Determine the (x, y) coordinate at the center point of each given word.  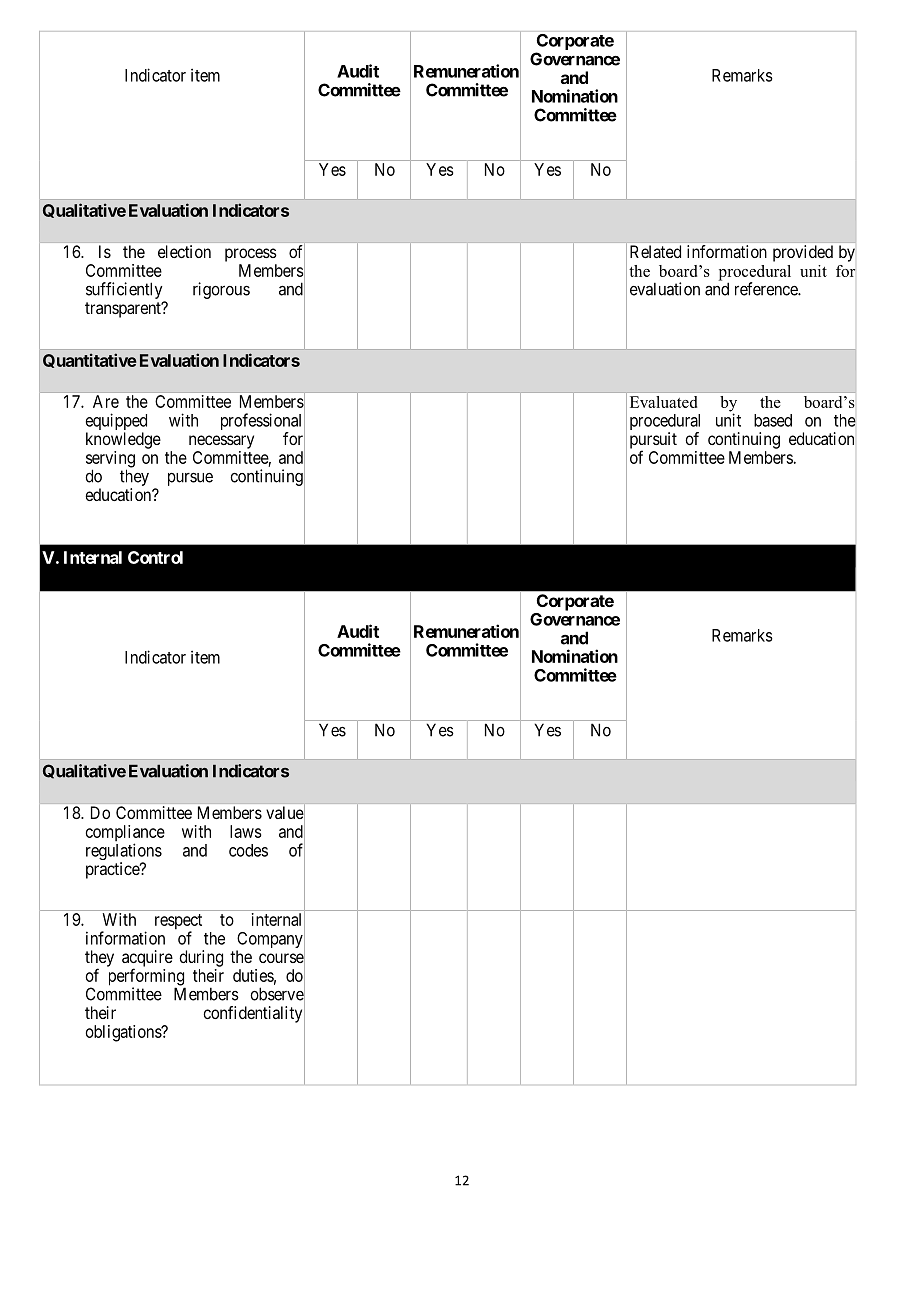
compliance (125, 834)
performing (147, 978)
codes (248, 850)
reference (767, 289)
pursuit (653, 441)
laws (246, 831)
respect (178, 923)
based (773, 420)
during (201, 958)
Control (155, 557)
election (184, 251)
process (251, 255)
